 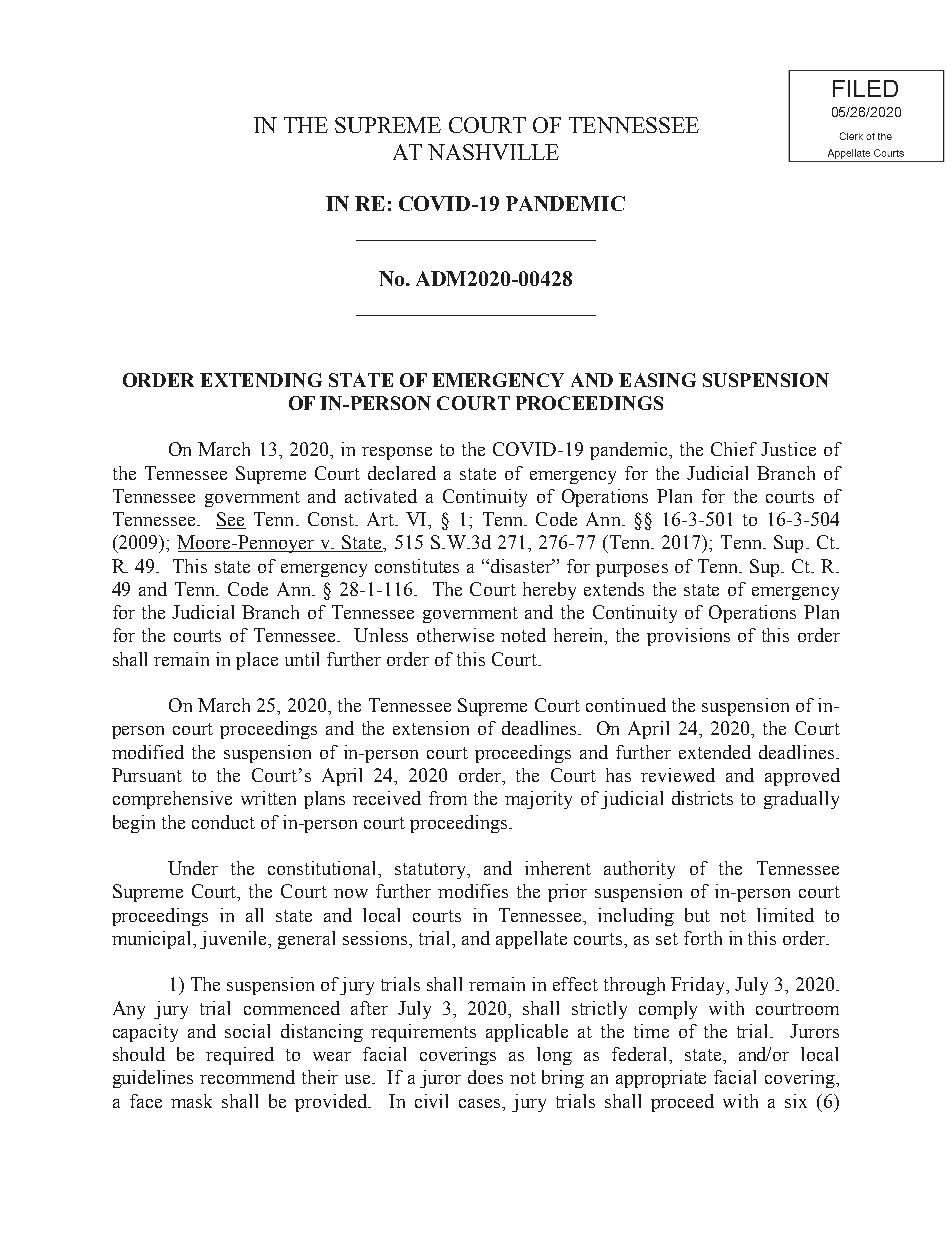 What do you see at coordinates (247, 1077) in the screenshot?
I see `recommend` at bounding box center [247, 1077].
